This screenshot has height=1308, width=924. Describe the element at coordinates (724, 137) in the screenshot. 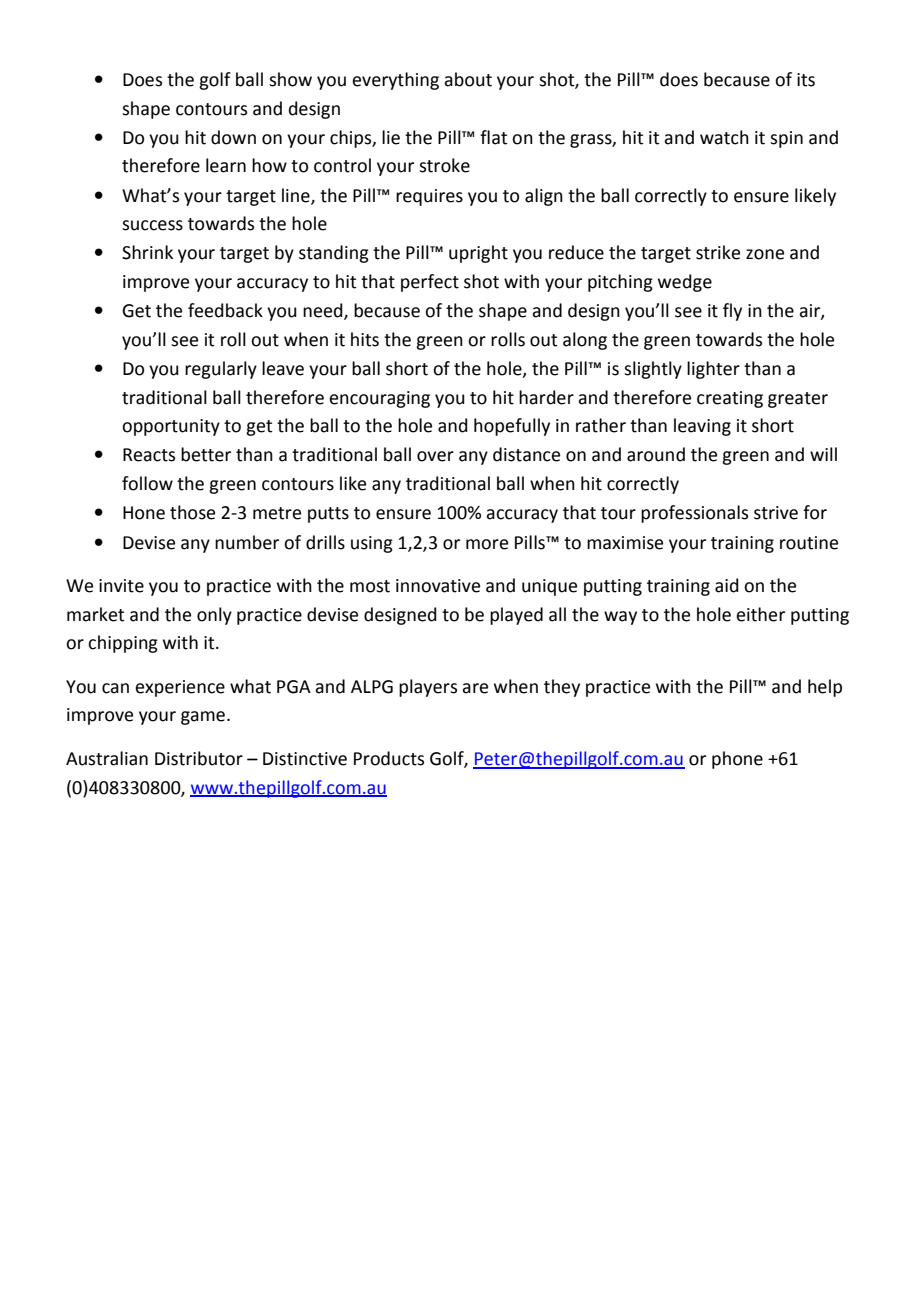

I see `watch` at that location.
